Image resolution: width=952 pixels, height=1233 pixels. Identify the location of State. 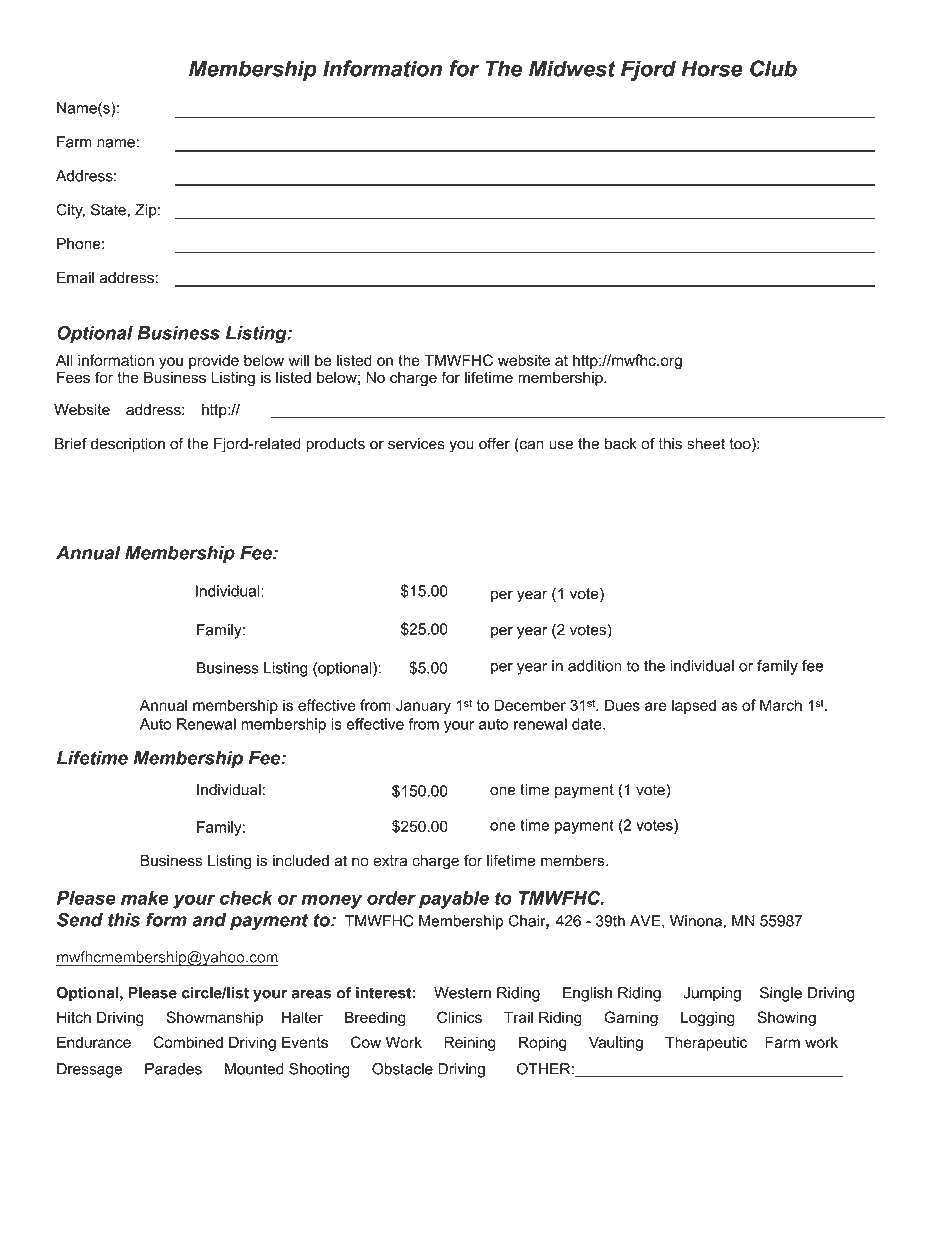
(108, 210).
